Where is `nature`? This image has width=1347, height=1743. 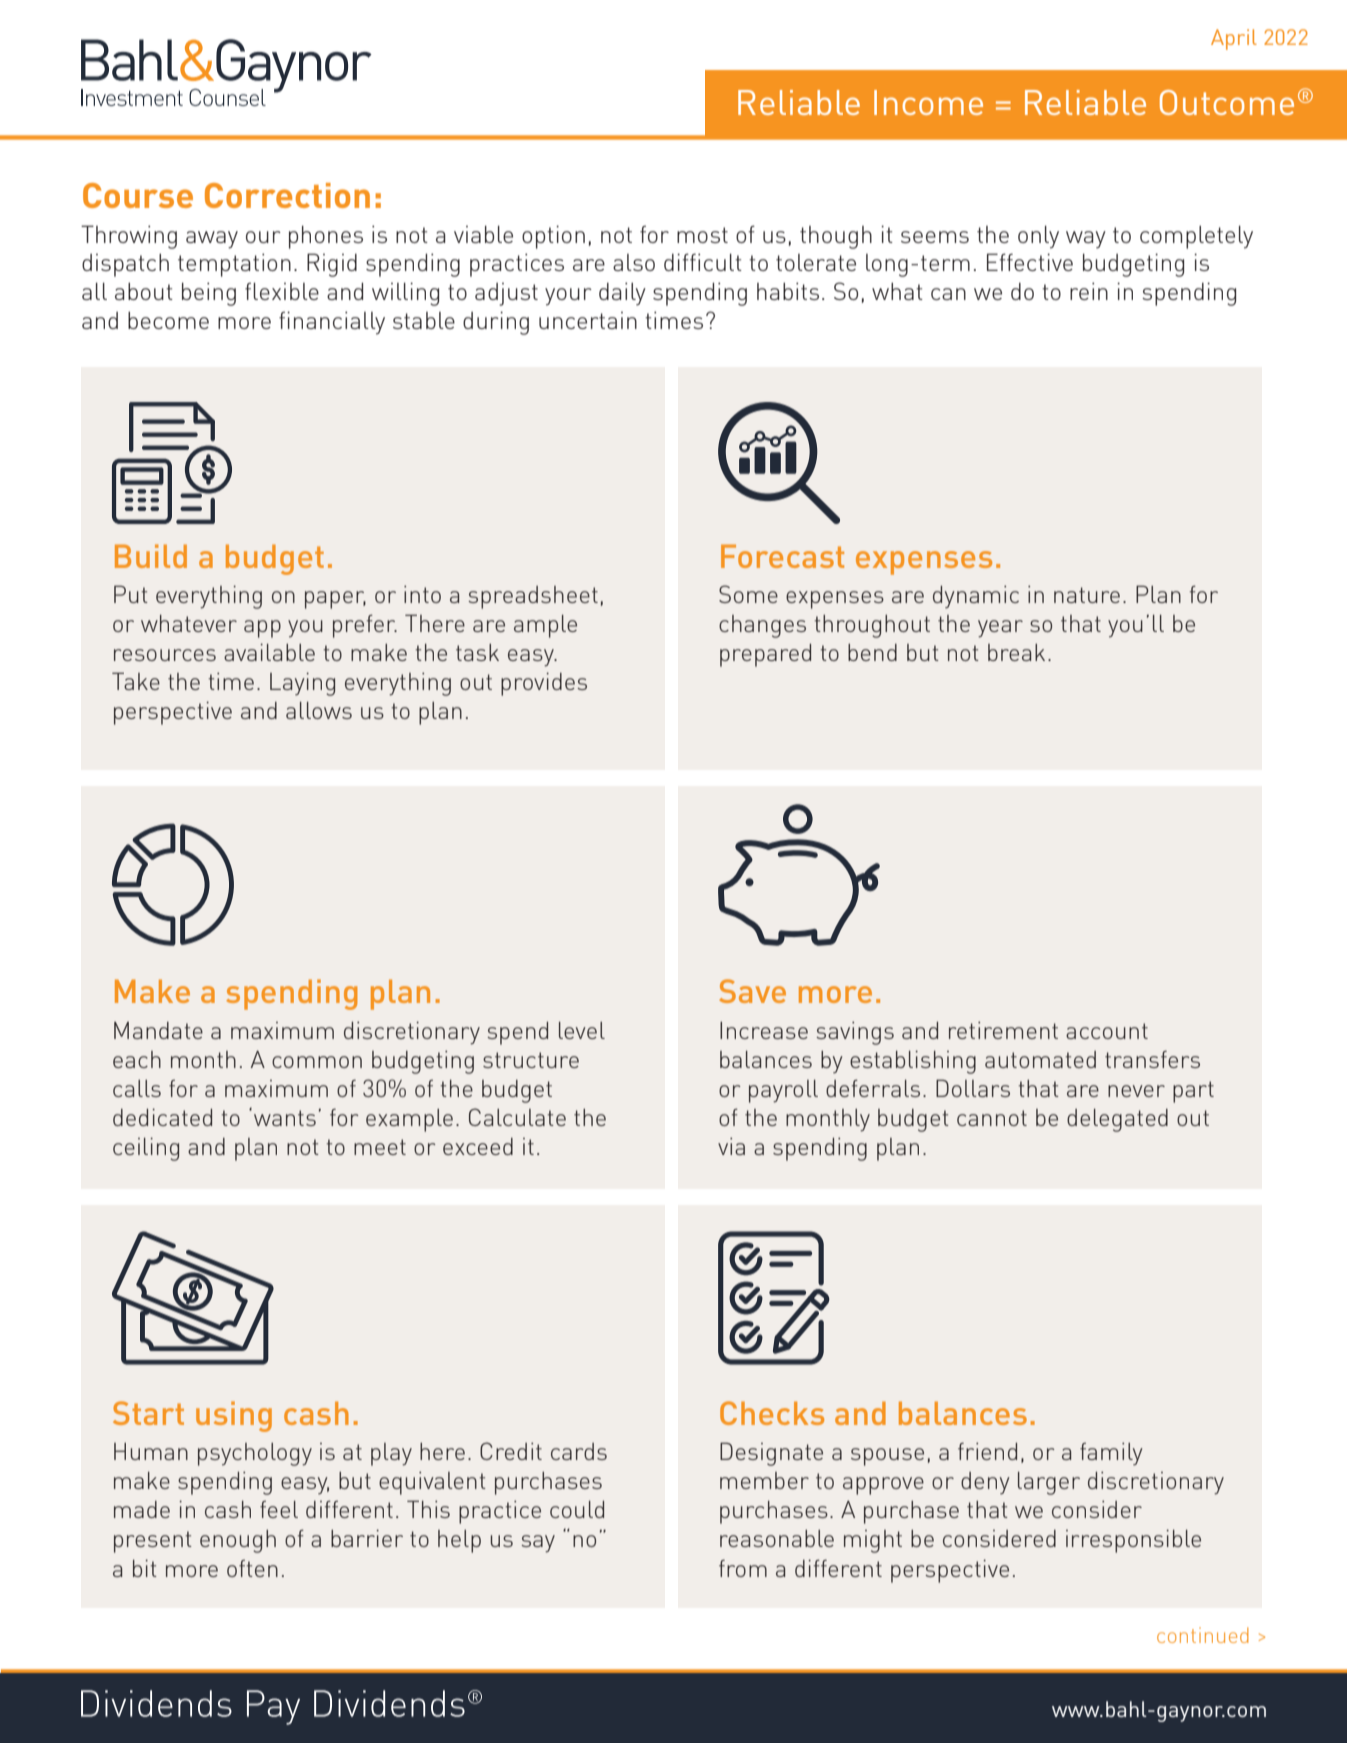
nature is located at coordinates (1087, 595).
